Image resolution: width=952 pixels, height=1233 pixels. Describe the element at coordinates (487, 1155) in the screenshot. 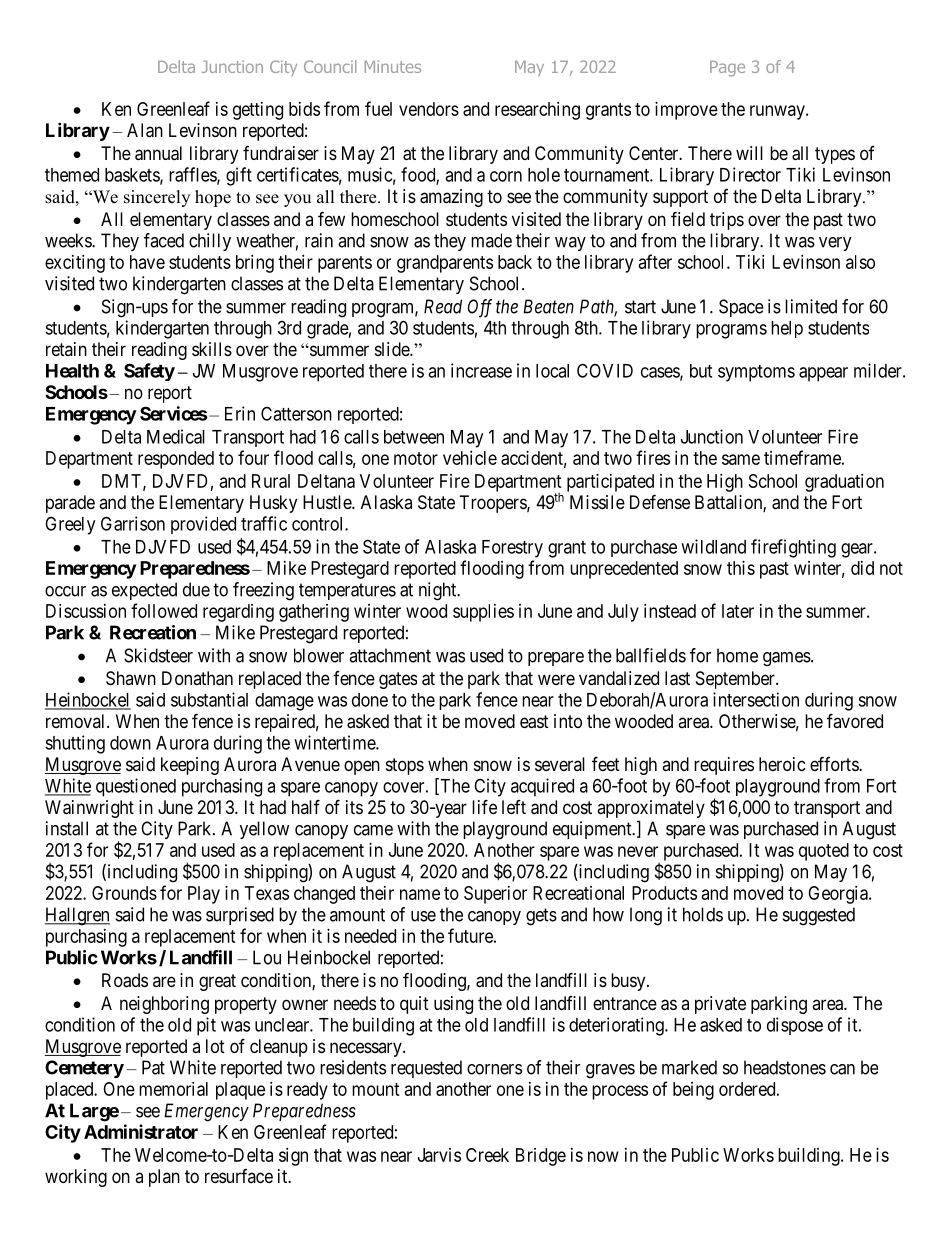

I see `Creek` at that location.
